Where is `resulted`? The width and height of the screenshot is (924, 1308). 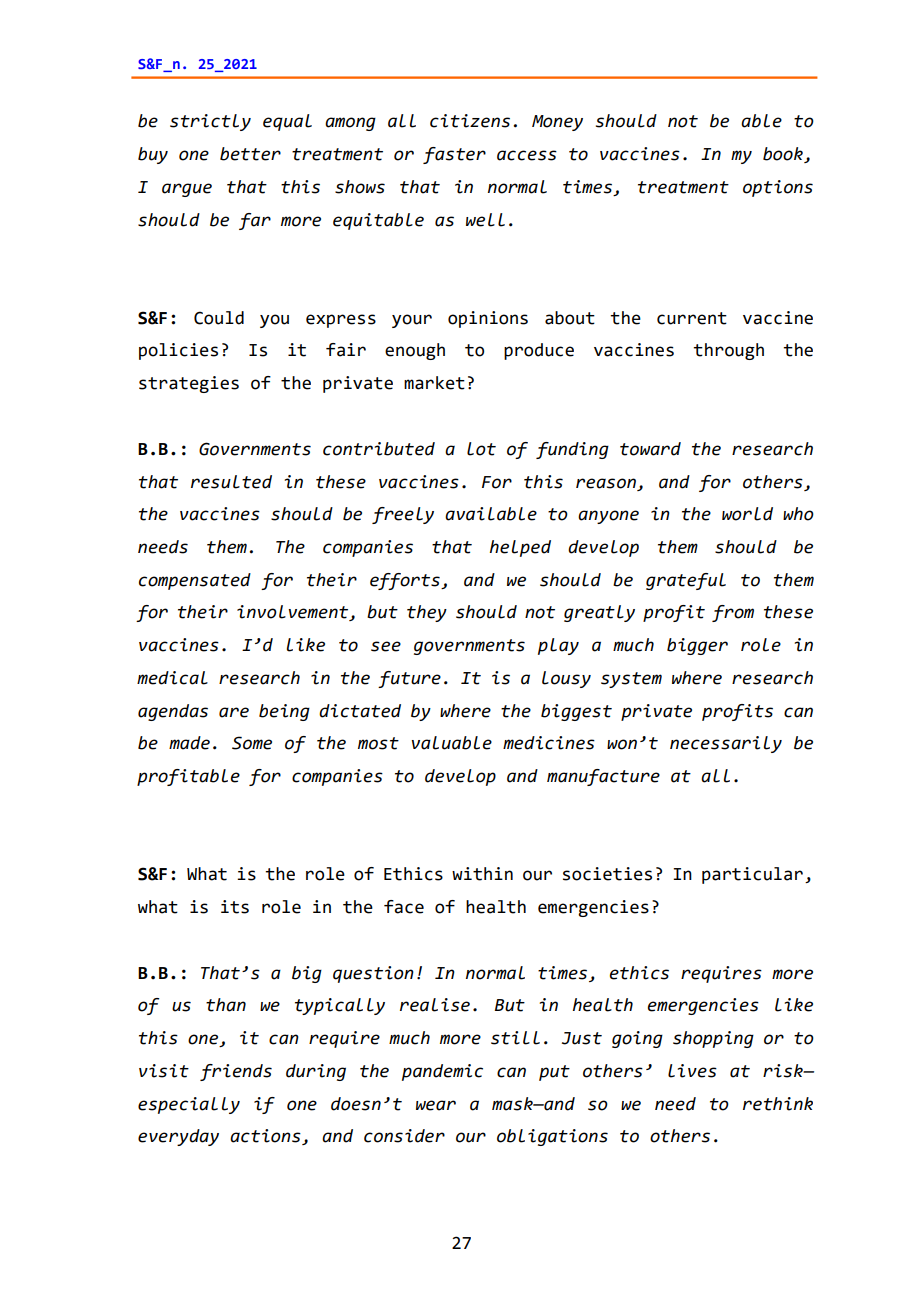 resulted is located at coordinates (231, 482).
